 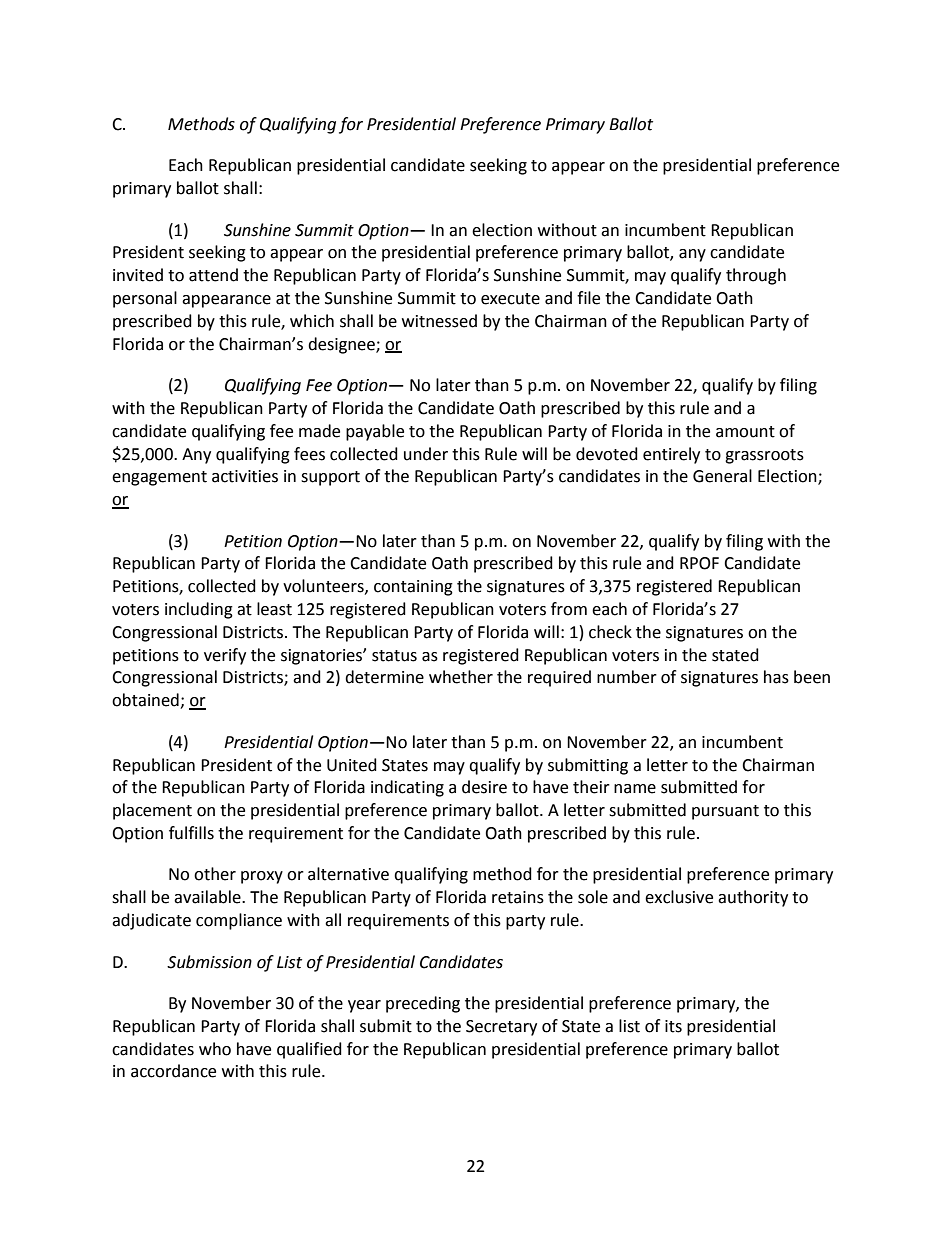 I want to click on under, so click(x=426, y=454).
